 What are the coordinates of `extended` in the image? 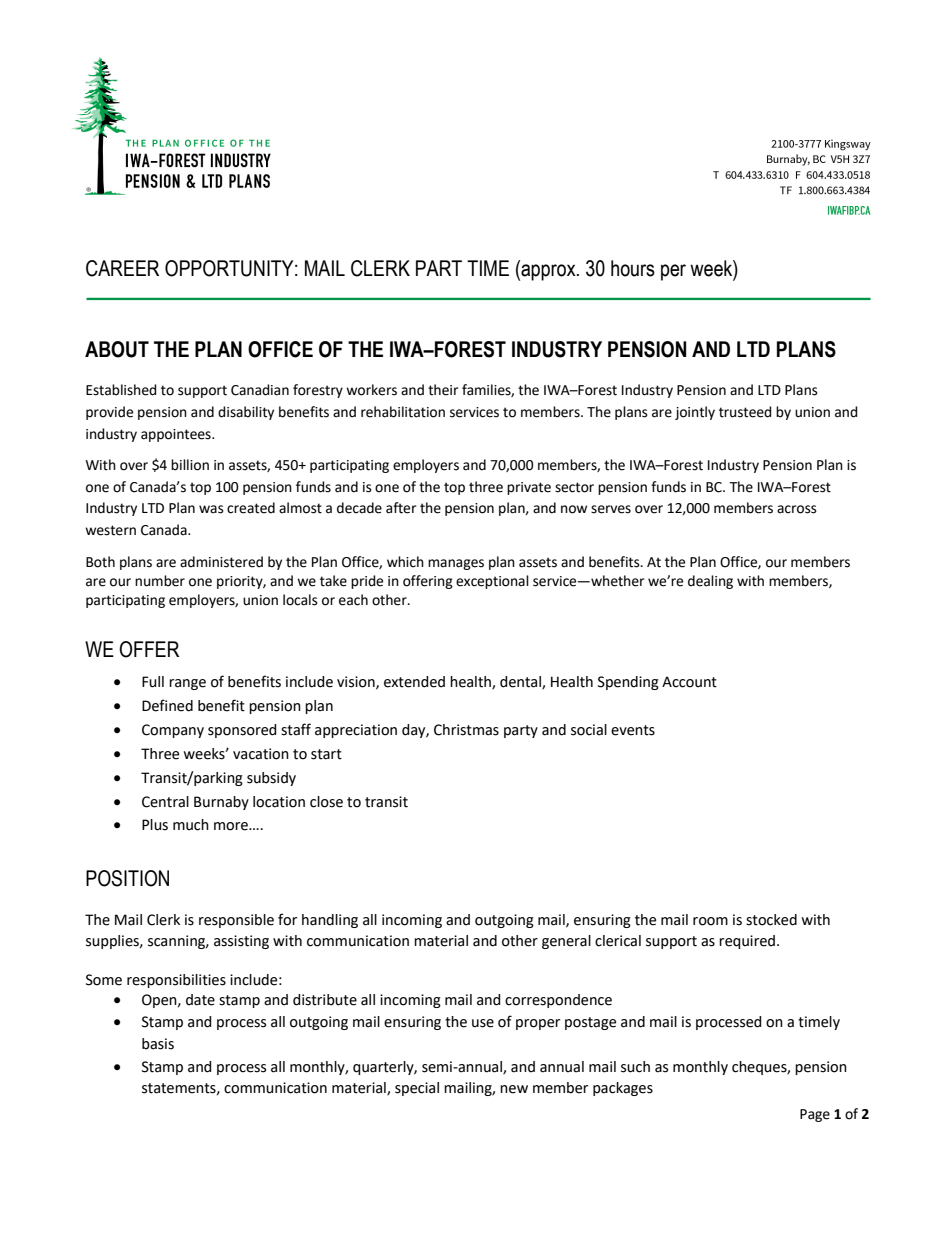 It's located at (414, 682).
